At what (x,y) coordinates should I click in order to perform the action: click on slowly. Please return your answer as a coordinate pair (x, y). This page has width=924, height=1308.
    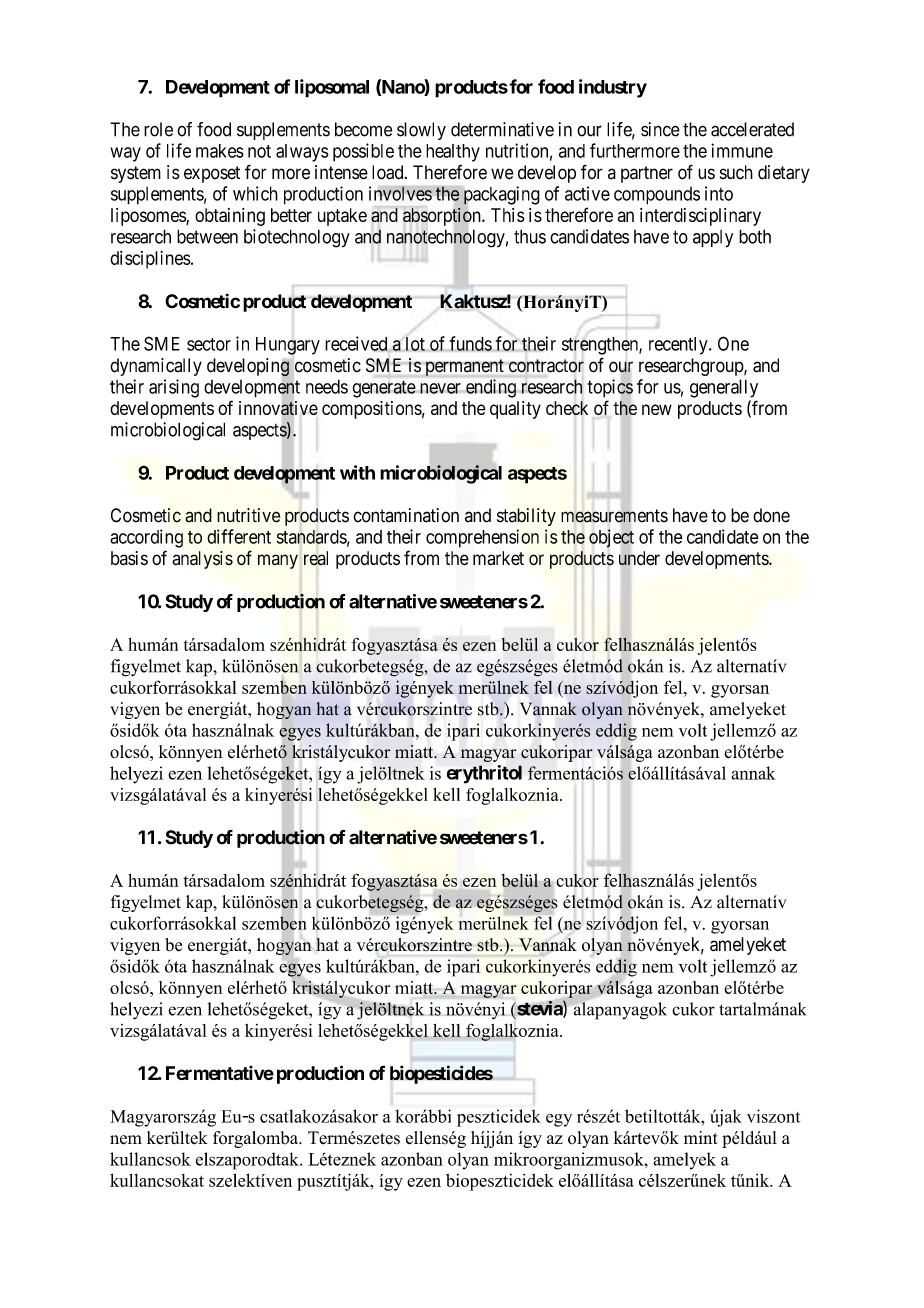
    Looking at the image, I should click on (421, 131).
